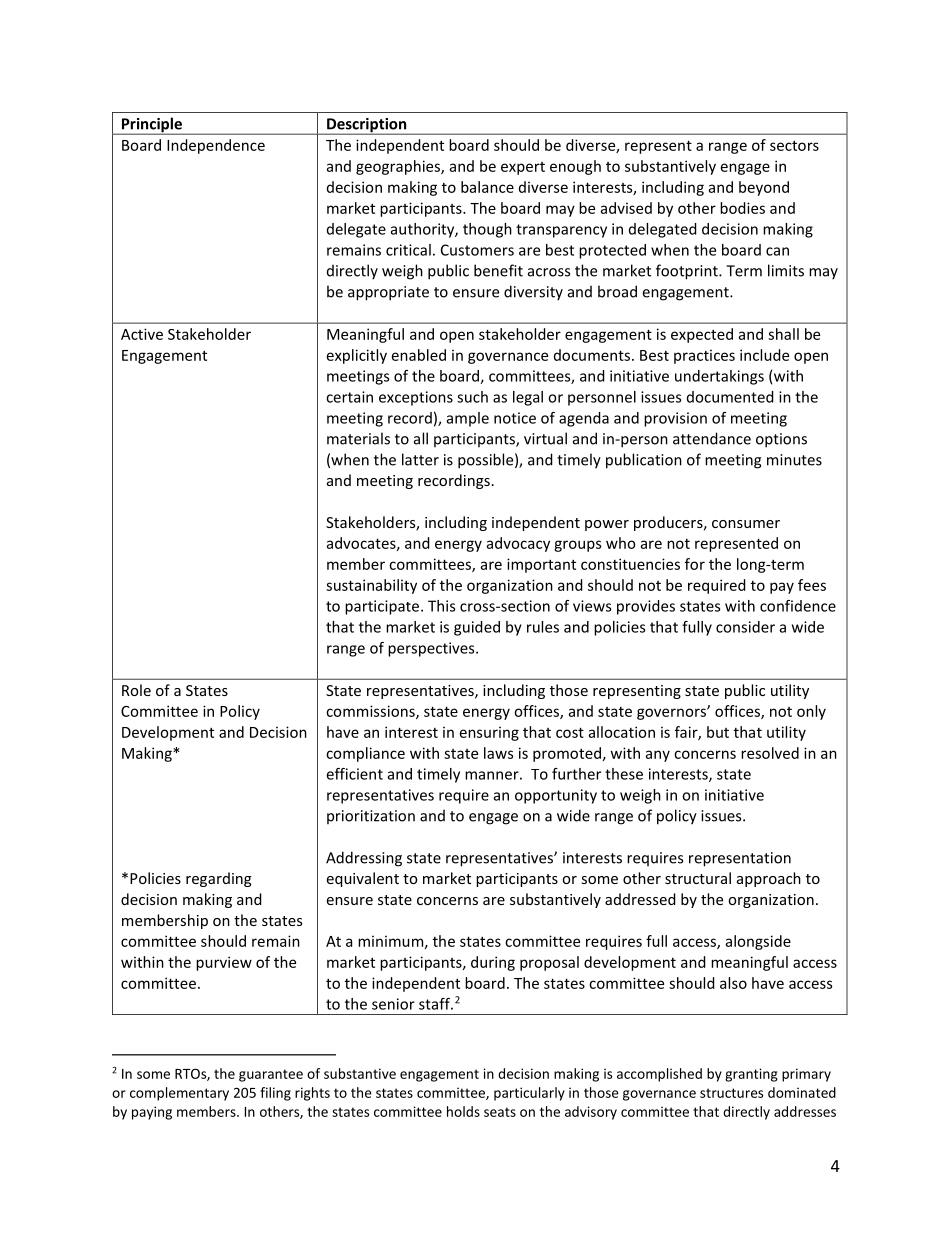 The image size is (952, 1233). I want to click on beyond, so click(764, 188).
